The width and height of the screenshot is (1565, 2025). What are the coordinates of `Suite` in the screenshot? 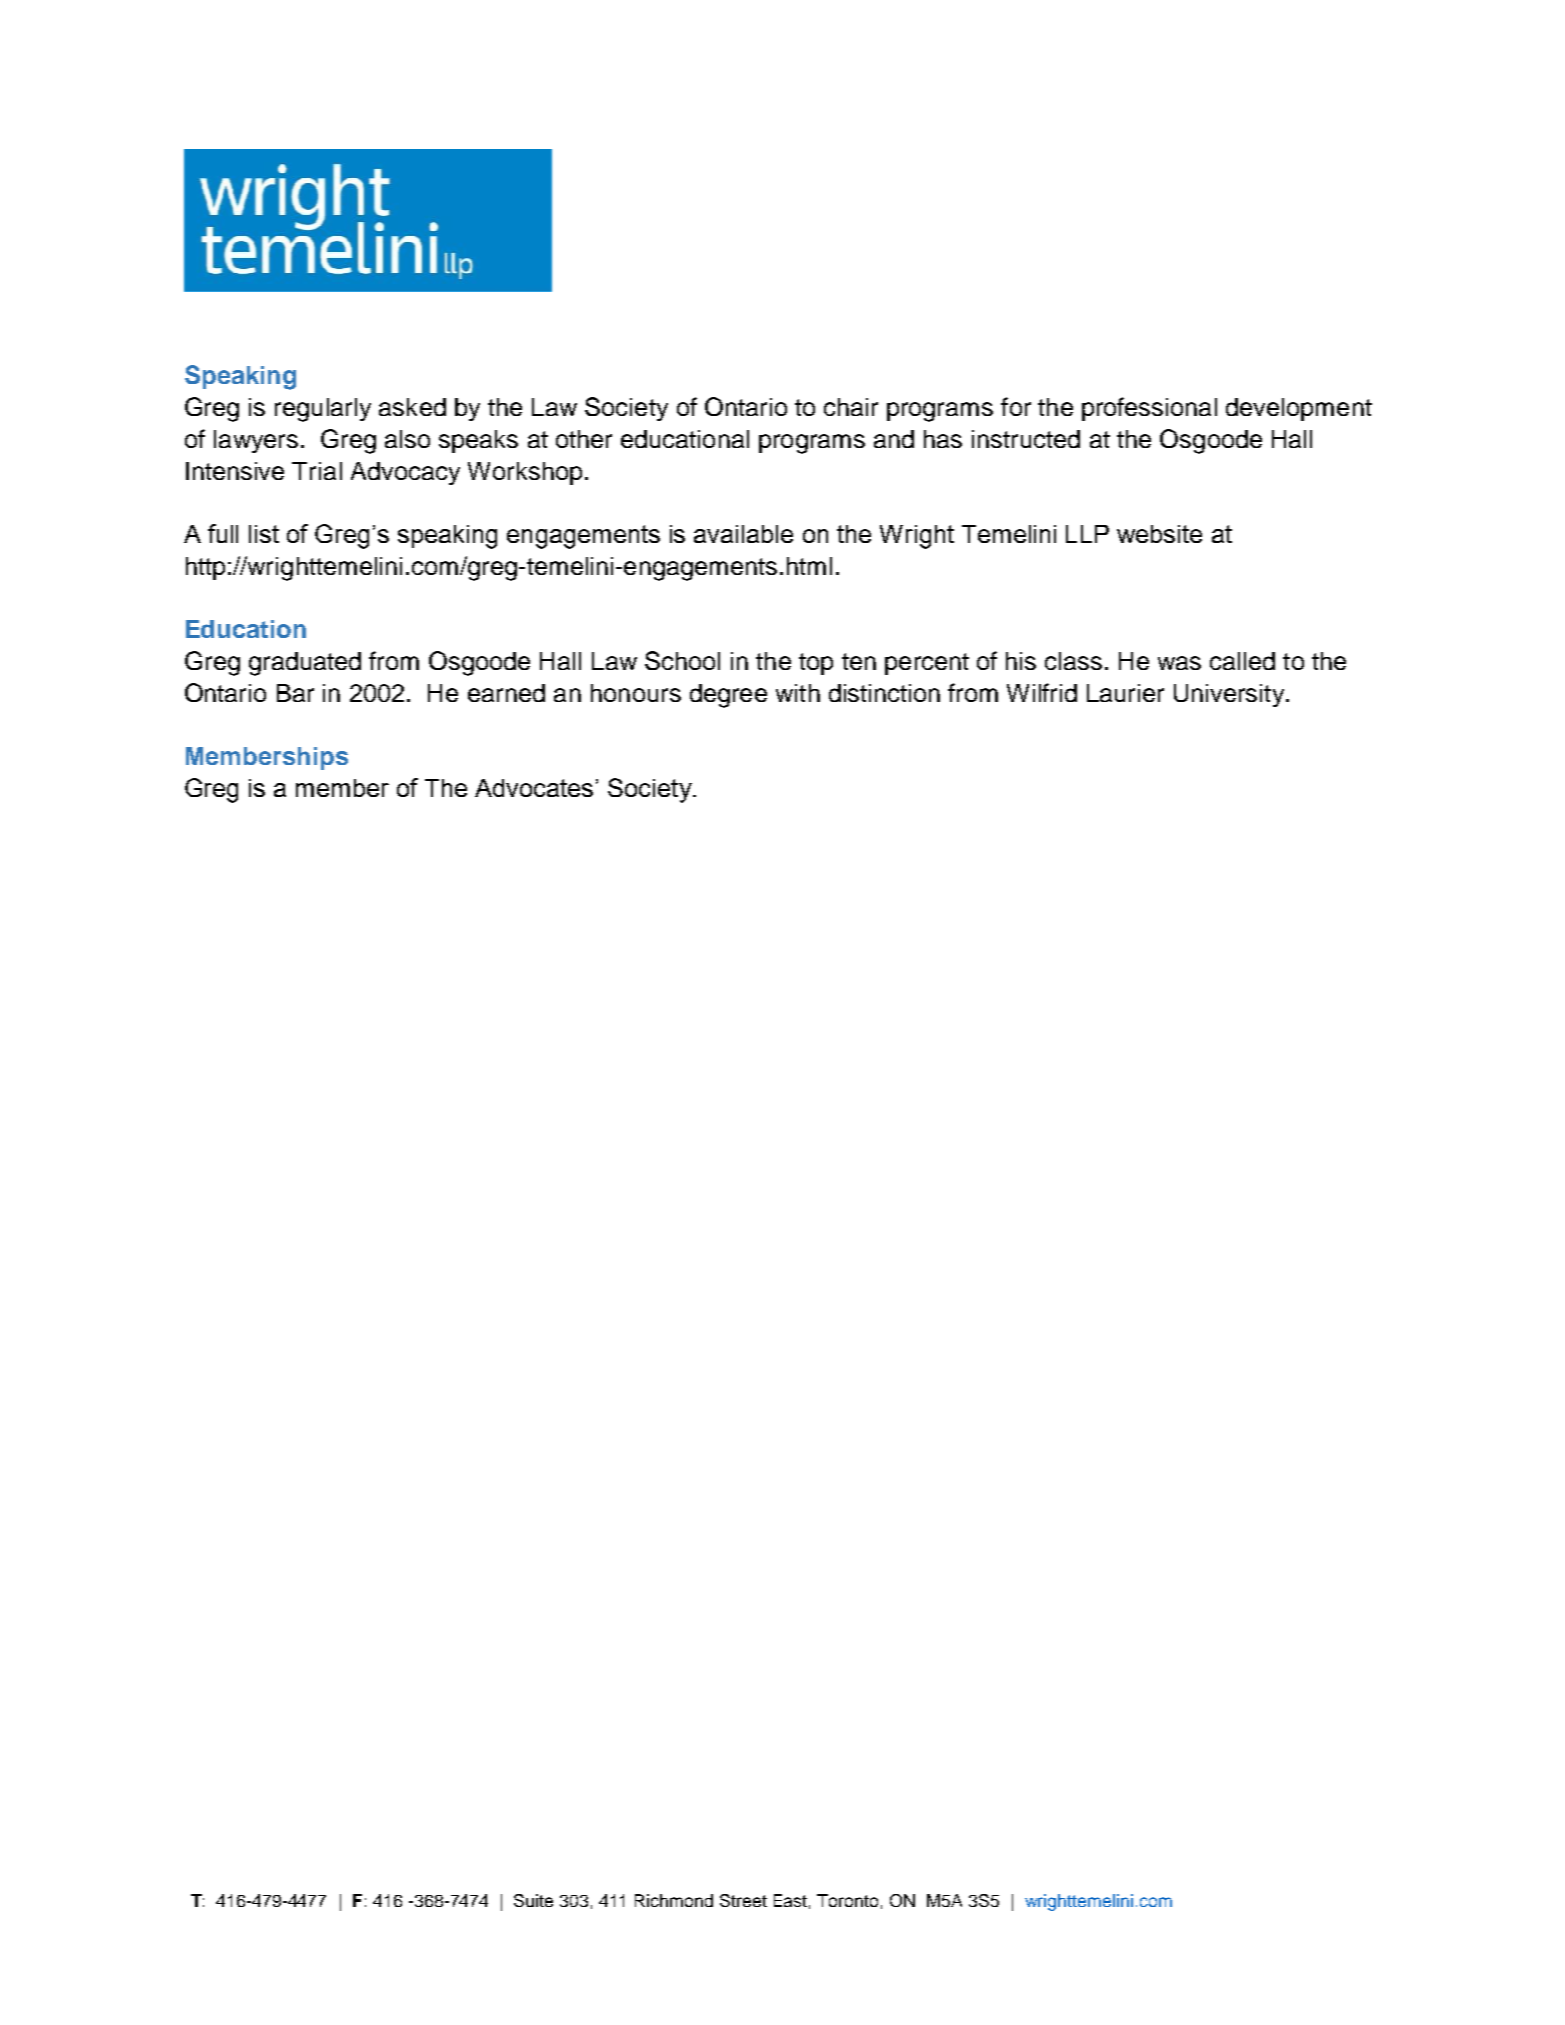 It's located at (533, 1900).
